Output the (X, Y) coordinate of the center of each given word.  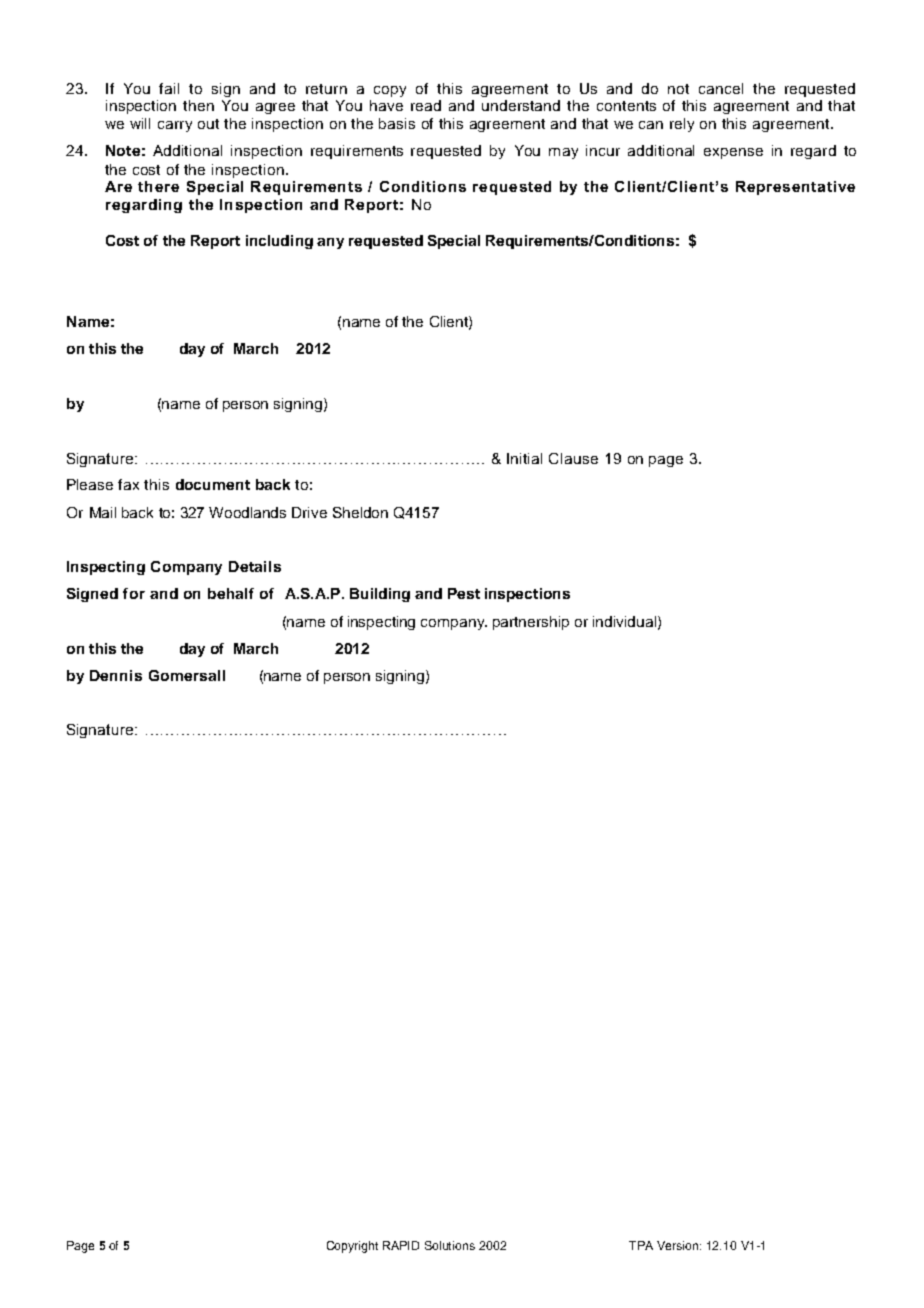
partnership (531, 623)
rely (682, 125)
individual (626, 622)
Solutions (450, 1245)
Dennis (116, 675)
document (213, 484)
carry (175, 126)
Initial (524, 458)
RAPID (401, 1245)
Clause (573, 458)
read (426, 105)
